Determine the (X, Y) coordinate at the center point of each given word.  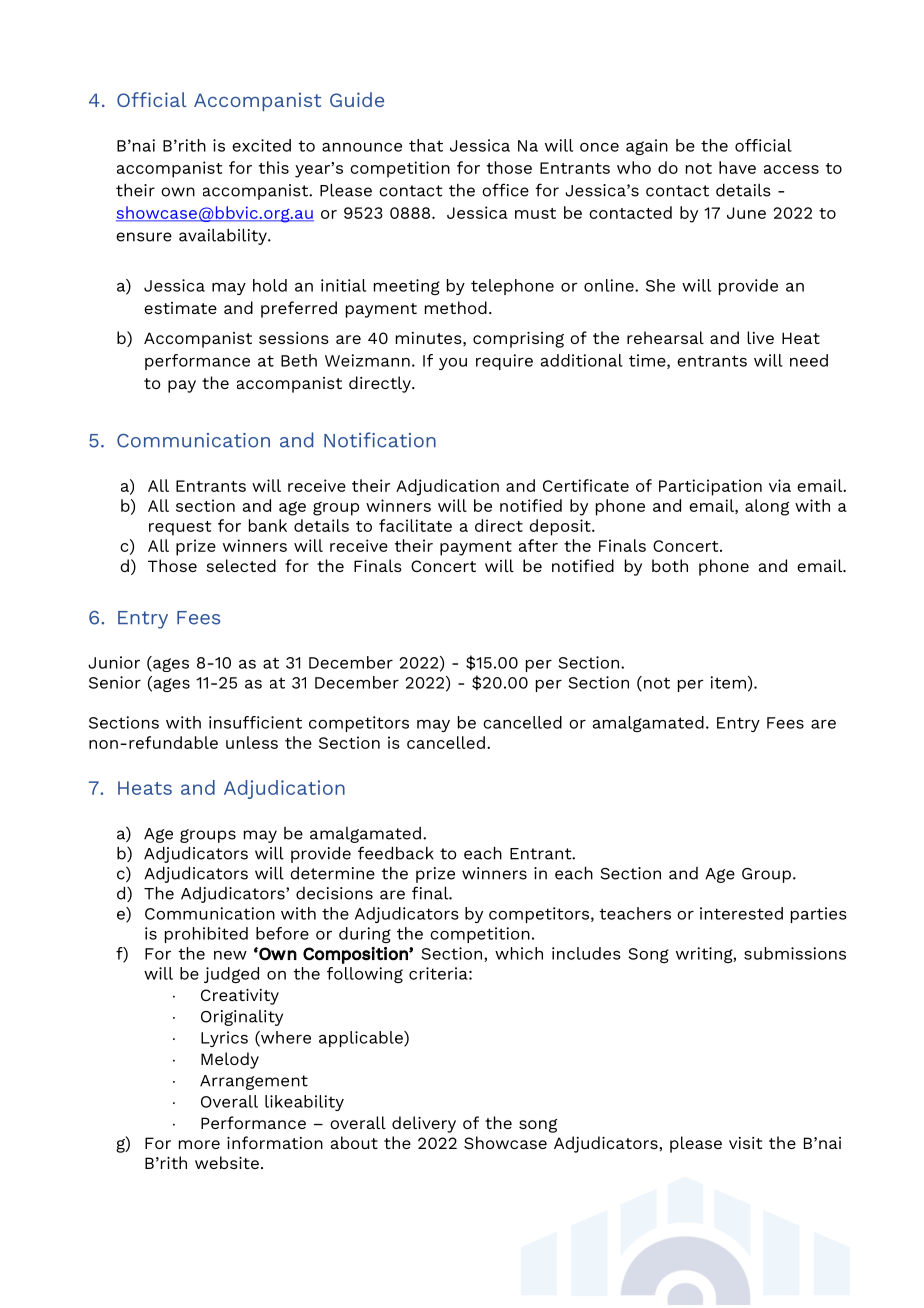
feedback (396, 853)
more (199, 1144)
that (426, 145)
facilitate (415, 525)
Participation (710, 487)
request (180, 528)
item (728, 682)
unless (252, 742)
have (737, 167)
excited (261, 145)
